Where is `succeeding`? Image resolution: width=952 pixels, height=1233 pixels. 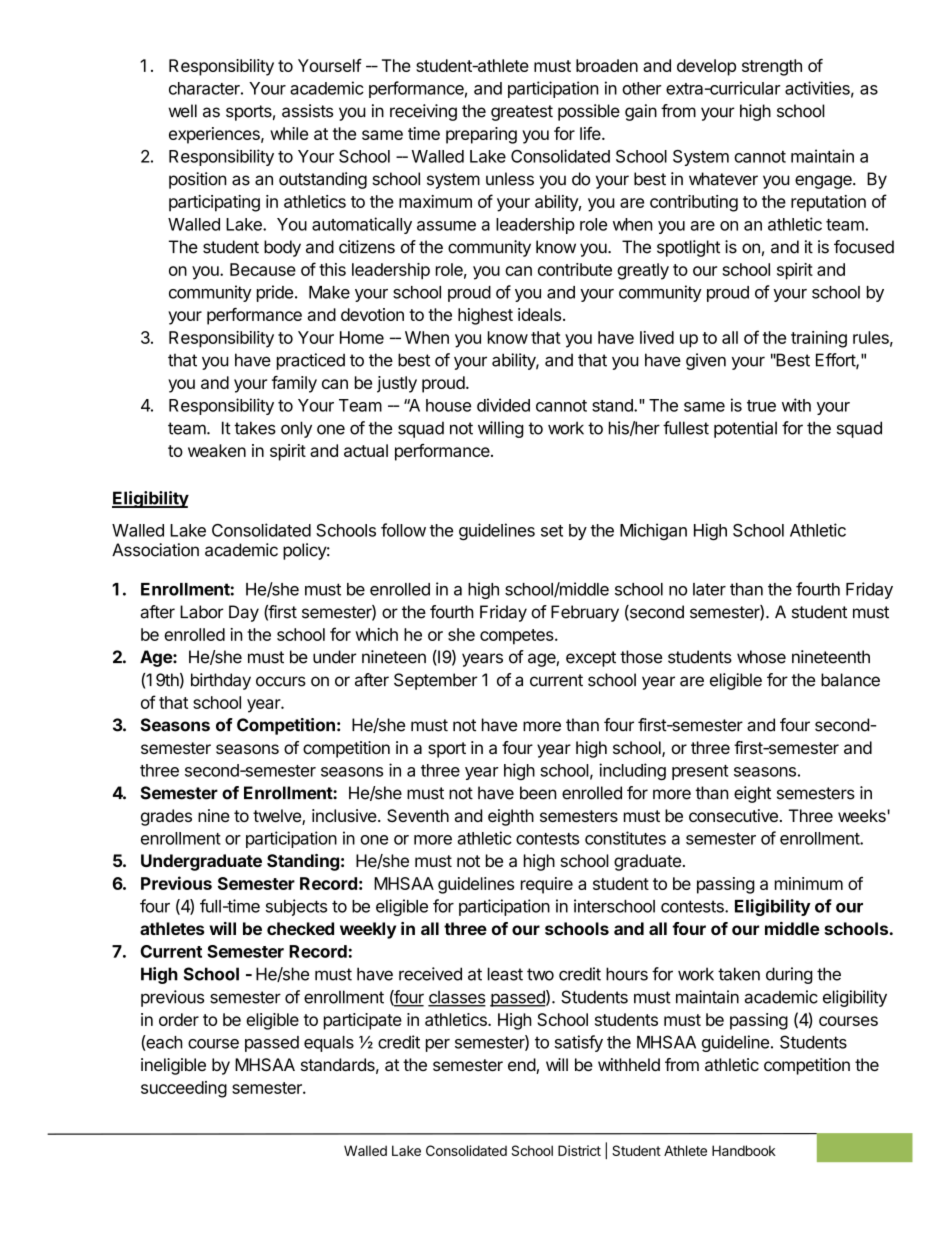 succeeding is located at coordinates (184, 1089).
